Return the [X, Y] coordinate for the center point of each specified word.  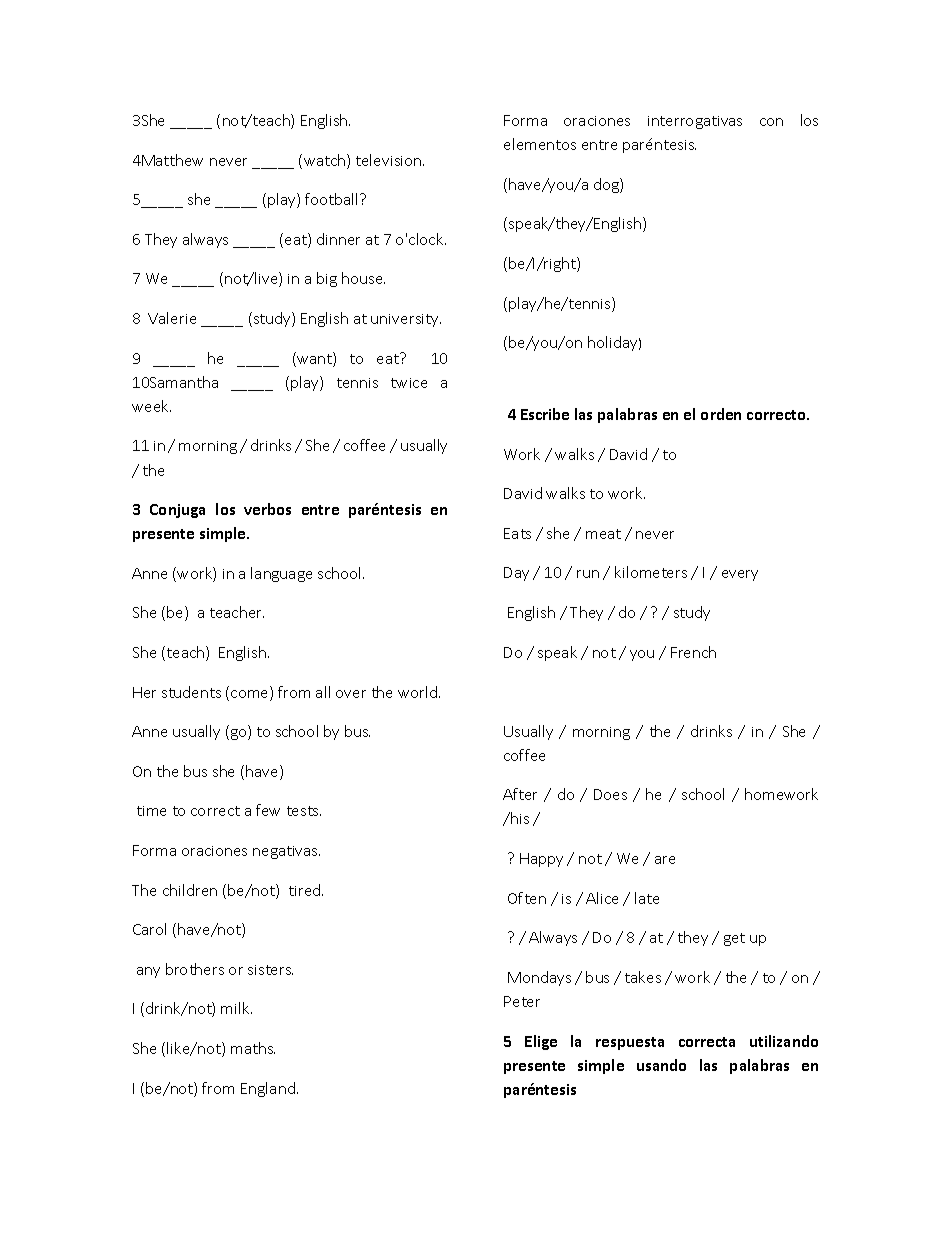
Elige [541, 1042]
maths [253, 1048]
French [693, 652]
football [331, 199]
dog [607, 185]
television [390, 160]
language [281, 574]
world [419, 692]
